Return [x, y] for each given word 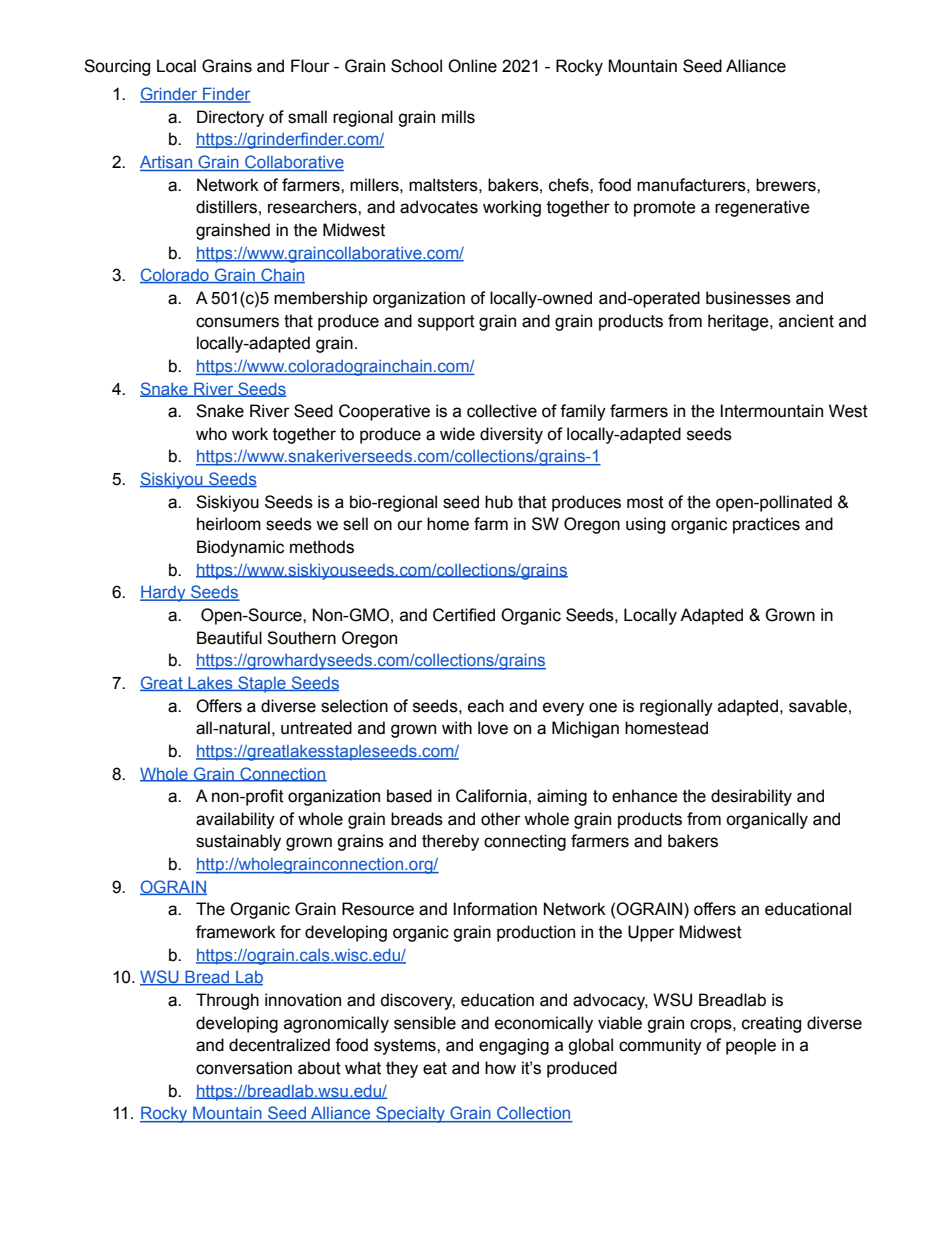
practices [766, 525]
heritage [739, 322]
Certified [464, 615]
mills [458, 117]
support [446, 323]
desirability [751, 797]
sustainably [238, 842]
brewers [787, 185]
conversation [244, 1068]
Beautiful [229, 638]
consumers [237, 322]
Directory [230, 118]
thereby [450, 842]
